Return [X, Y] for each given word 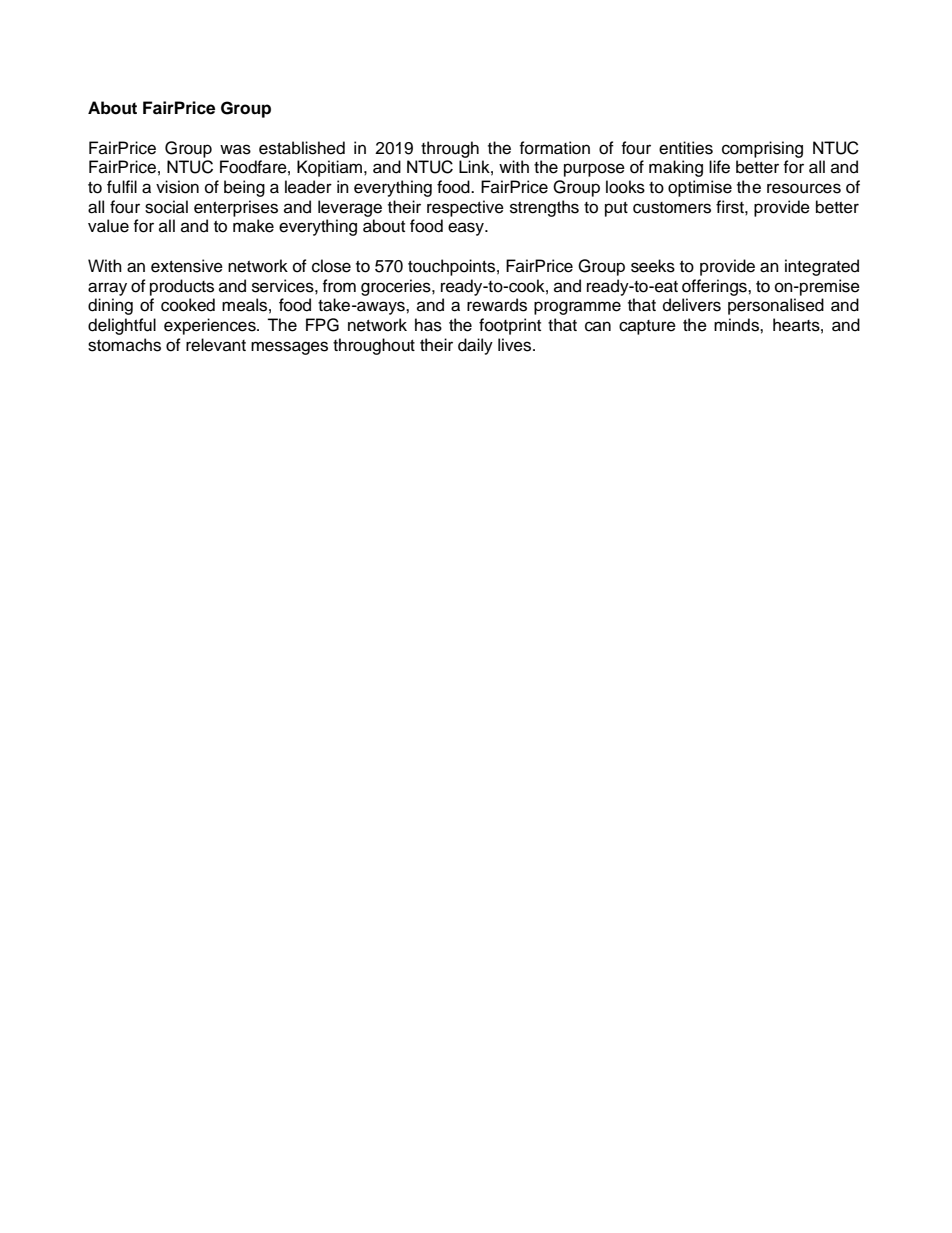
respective [465, 208]
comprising [762, 149]
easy [467, 229]
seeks [653, 266]
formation [554, 148]
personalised [776, 306]
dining [110, 306]
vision [177, 187]
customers [672, 208]
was [235, 149]
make [253, 226]
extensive [187, 266]
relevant [216, 345]
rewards [497, 305]
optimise [700, 188]
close [331, 266]
